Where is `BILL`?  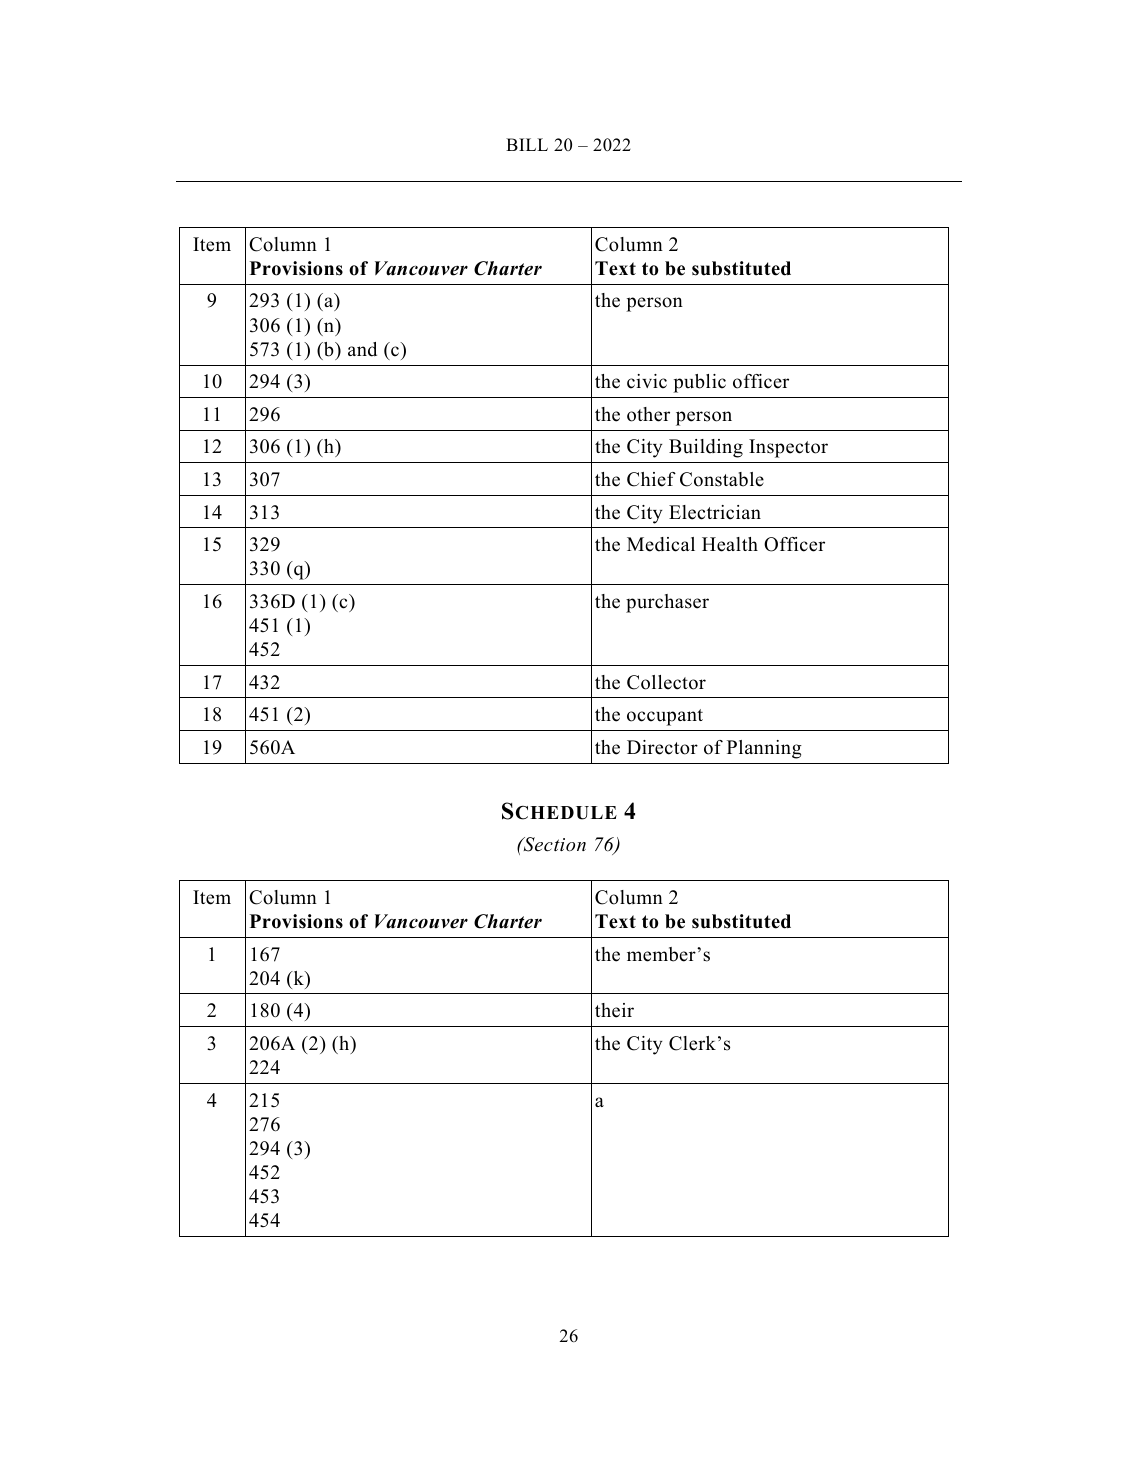 BILL is located at coordinates (527, 144).
